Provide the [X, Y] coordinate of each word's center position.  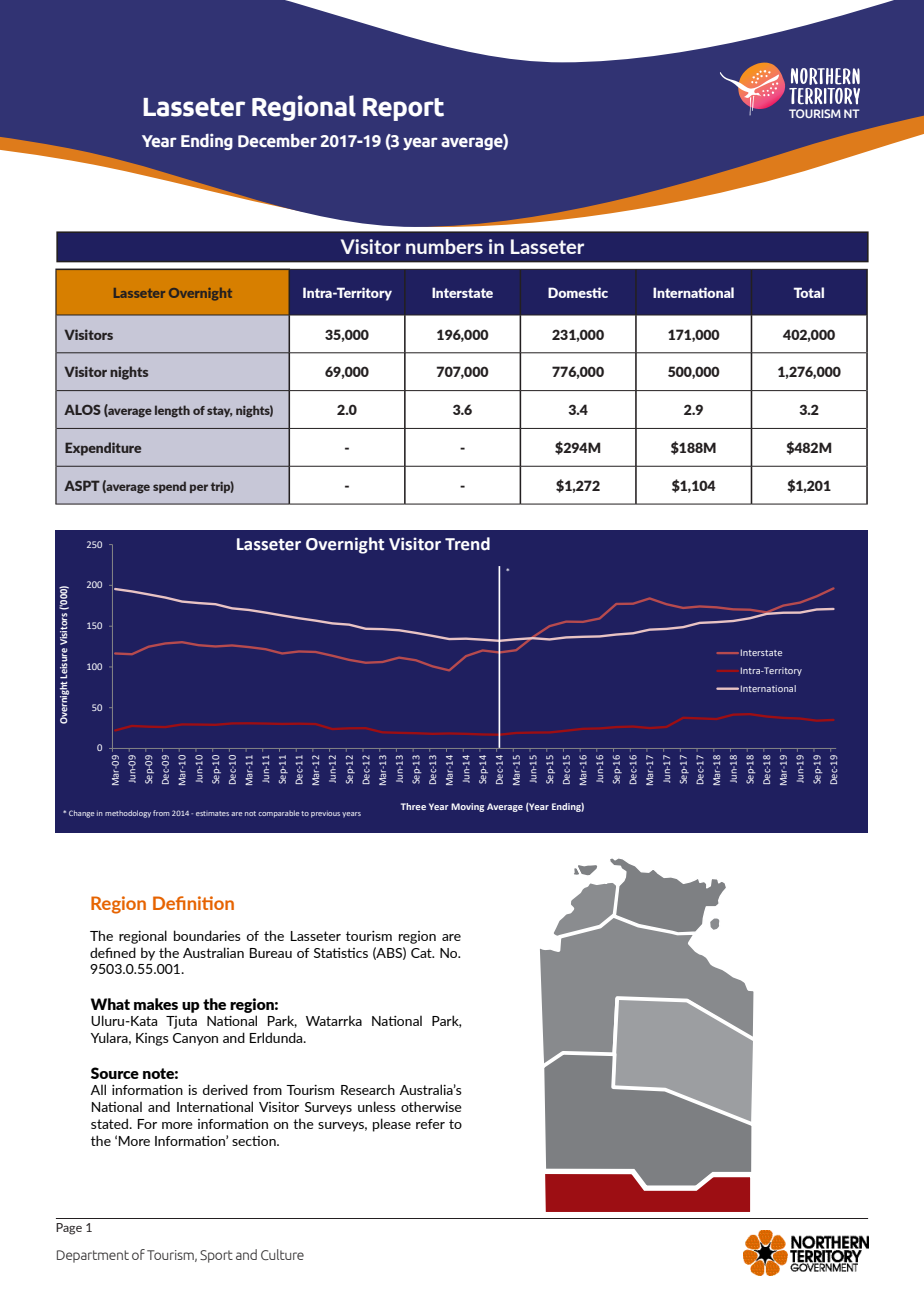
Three [413, 806]
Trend [467, 544]
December [277, 141]
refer [430, 1124]
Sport [216, 1256]
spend [169, 487]
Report [403, 109]
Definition [193, 903]
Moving [467, 807]
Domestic [578, 292]
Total [809, 292]
